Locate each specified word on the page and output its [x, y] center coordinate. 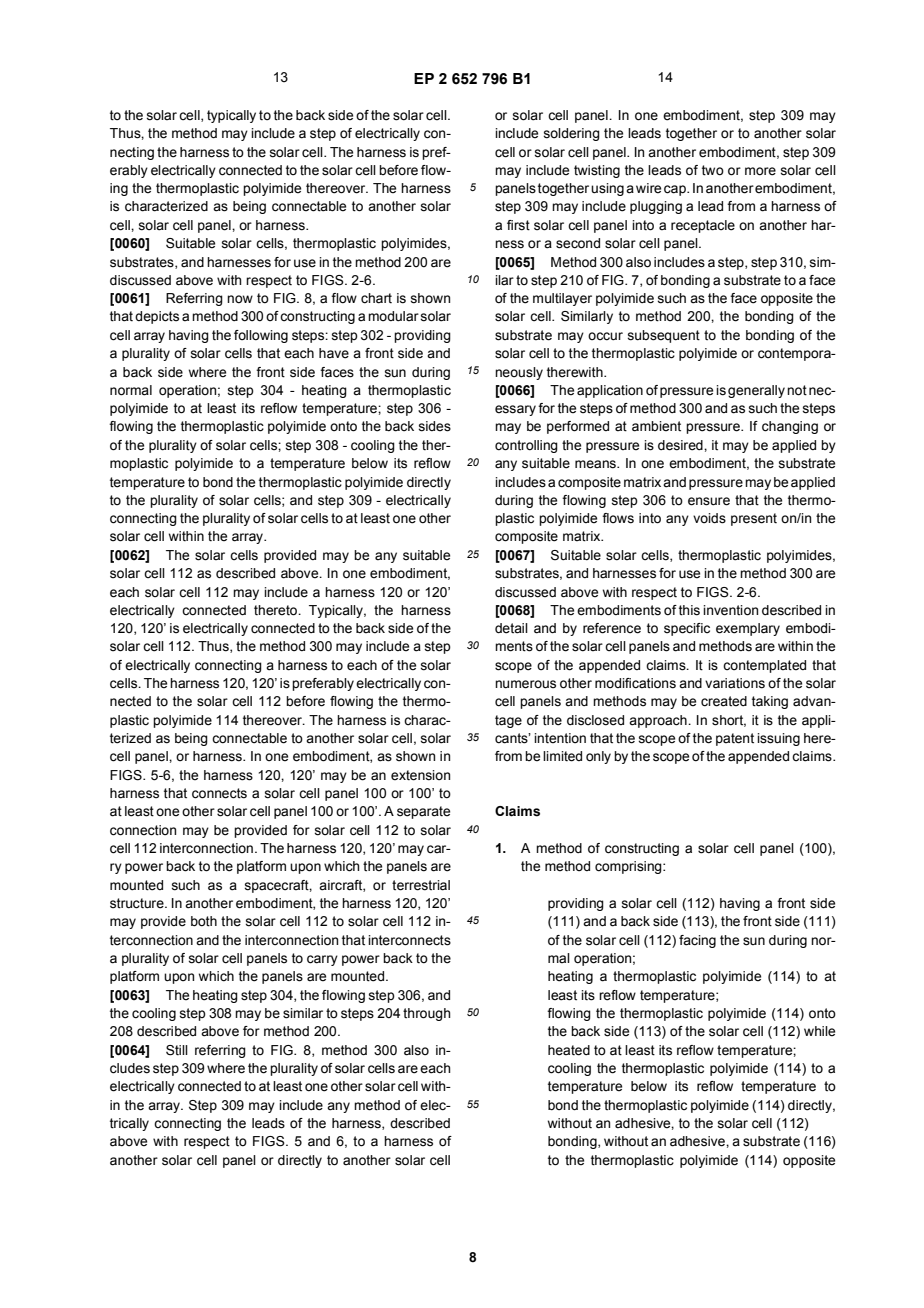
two [713, 170]
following [261, 336]
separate [423, 812]
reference [612, 628]
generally [756, 391]
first [518, 225]
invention [730, 610]
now [240, 299]
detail [511, 628]
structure [138, 903]
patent [735, 739]
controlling [526, 446]
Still [177, 1050]
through [427, 1014]
